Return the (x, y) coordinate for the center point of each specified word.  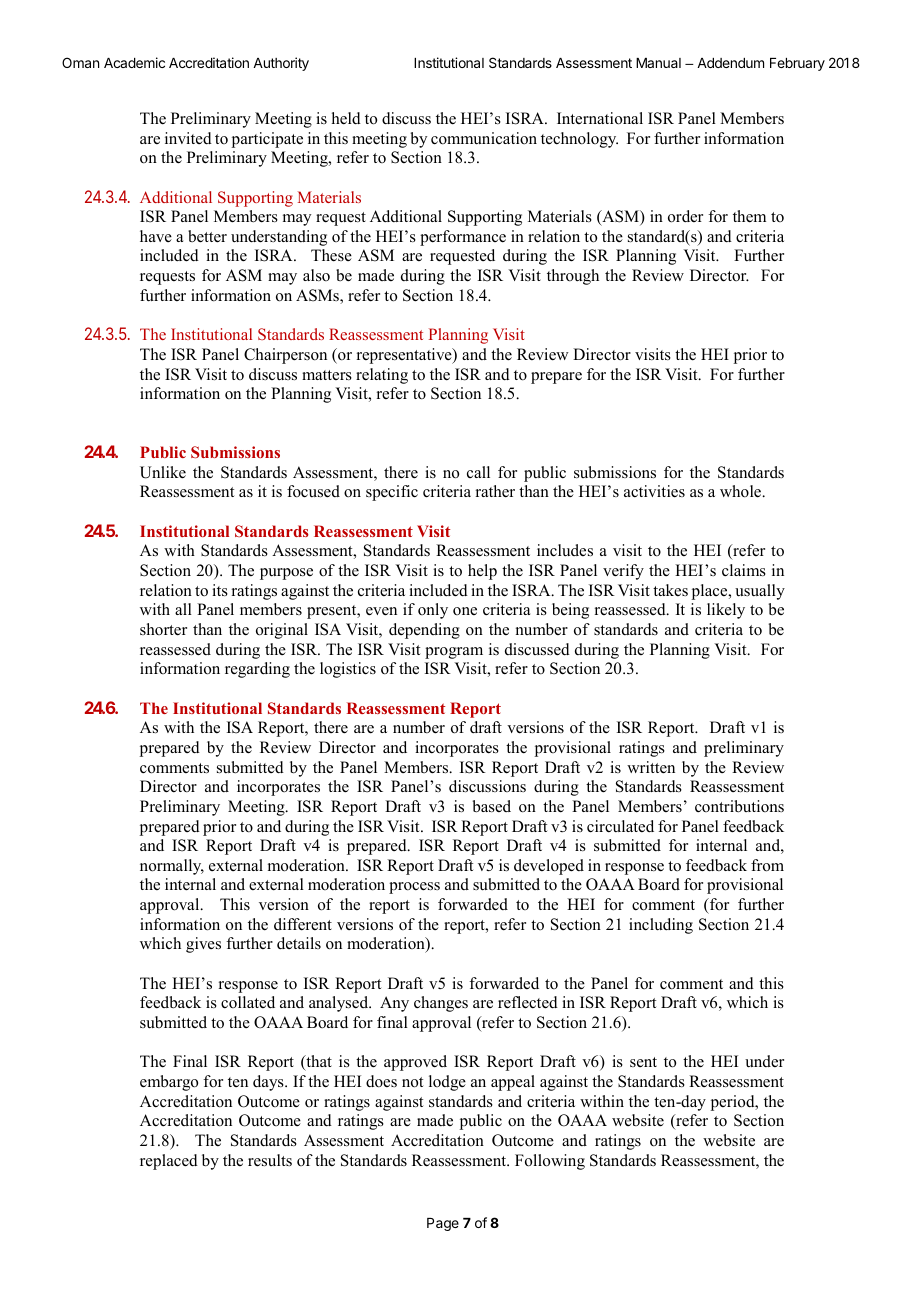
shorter (163, 629)
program (454, 653)
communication (484, 138)
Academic (134, 62)
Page (443, 1224)
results (270, 1160)
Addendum (730, 63)
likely (726, 611)
